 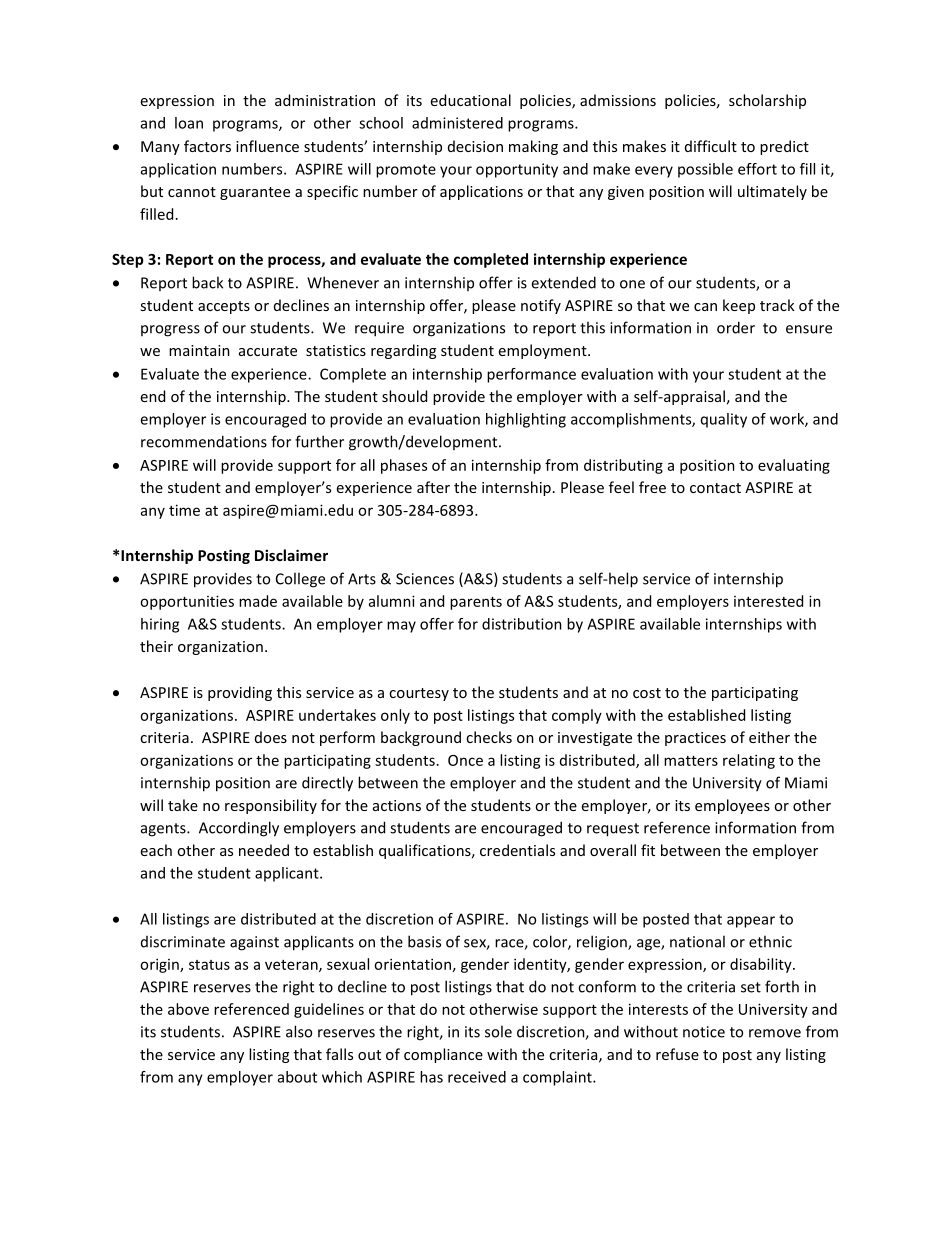 I want to click on recommendations, so click(x=204, y=441).
